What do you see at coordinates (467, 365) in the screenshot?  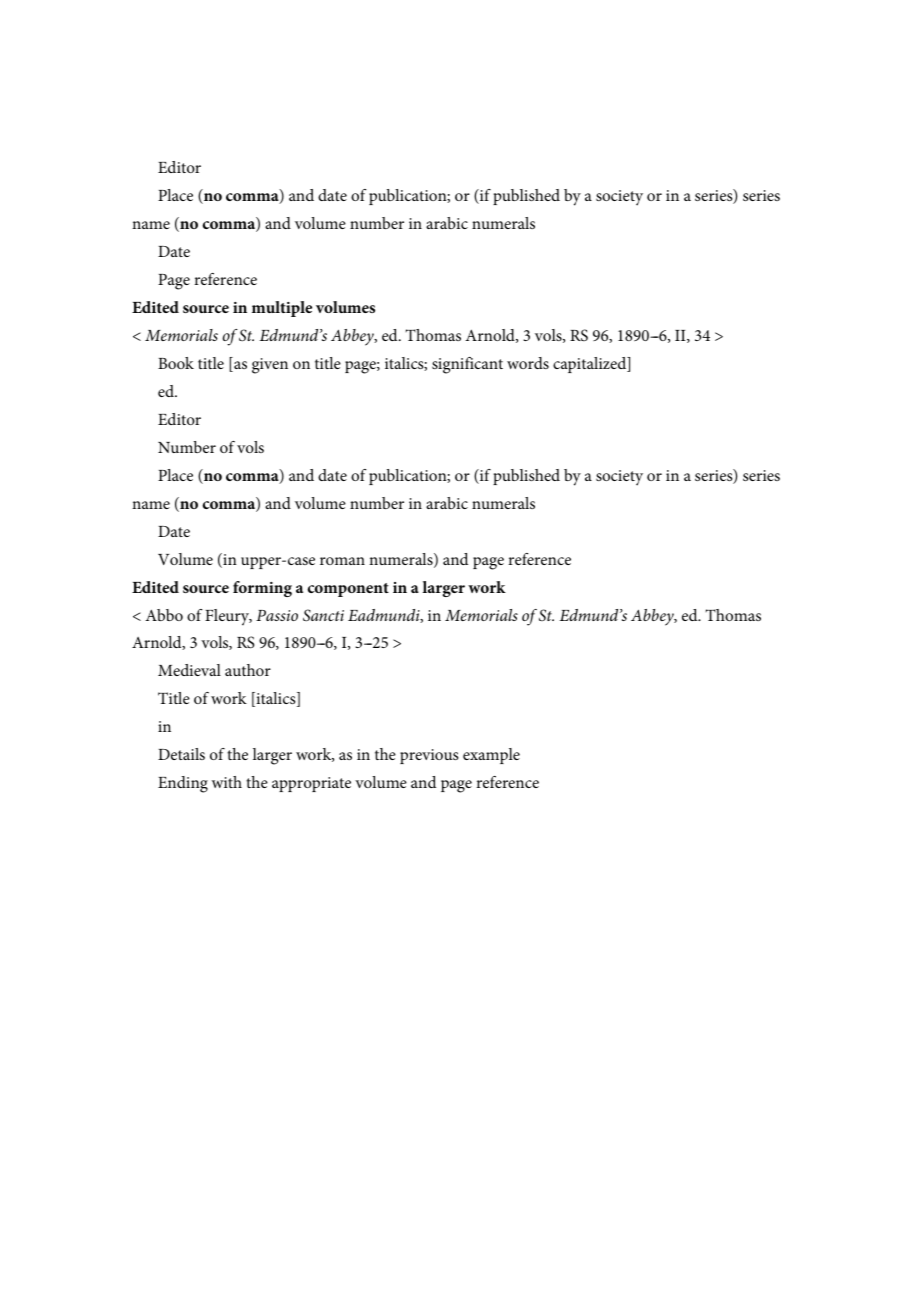 I see `significant` at bounding box center [467, 365].
